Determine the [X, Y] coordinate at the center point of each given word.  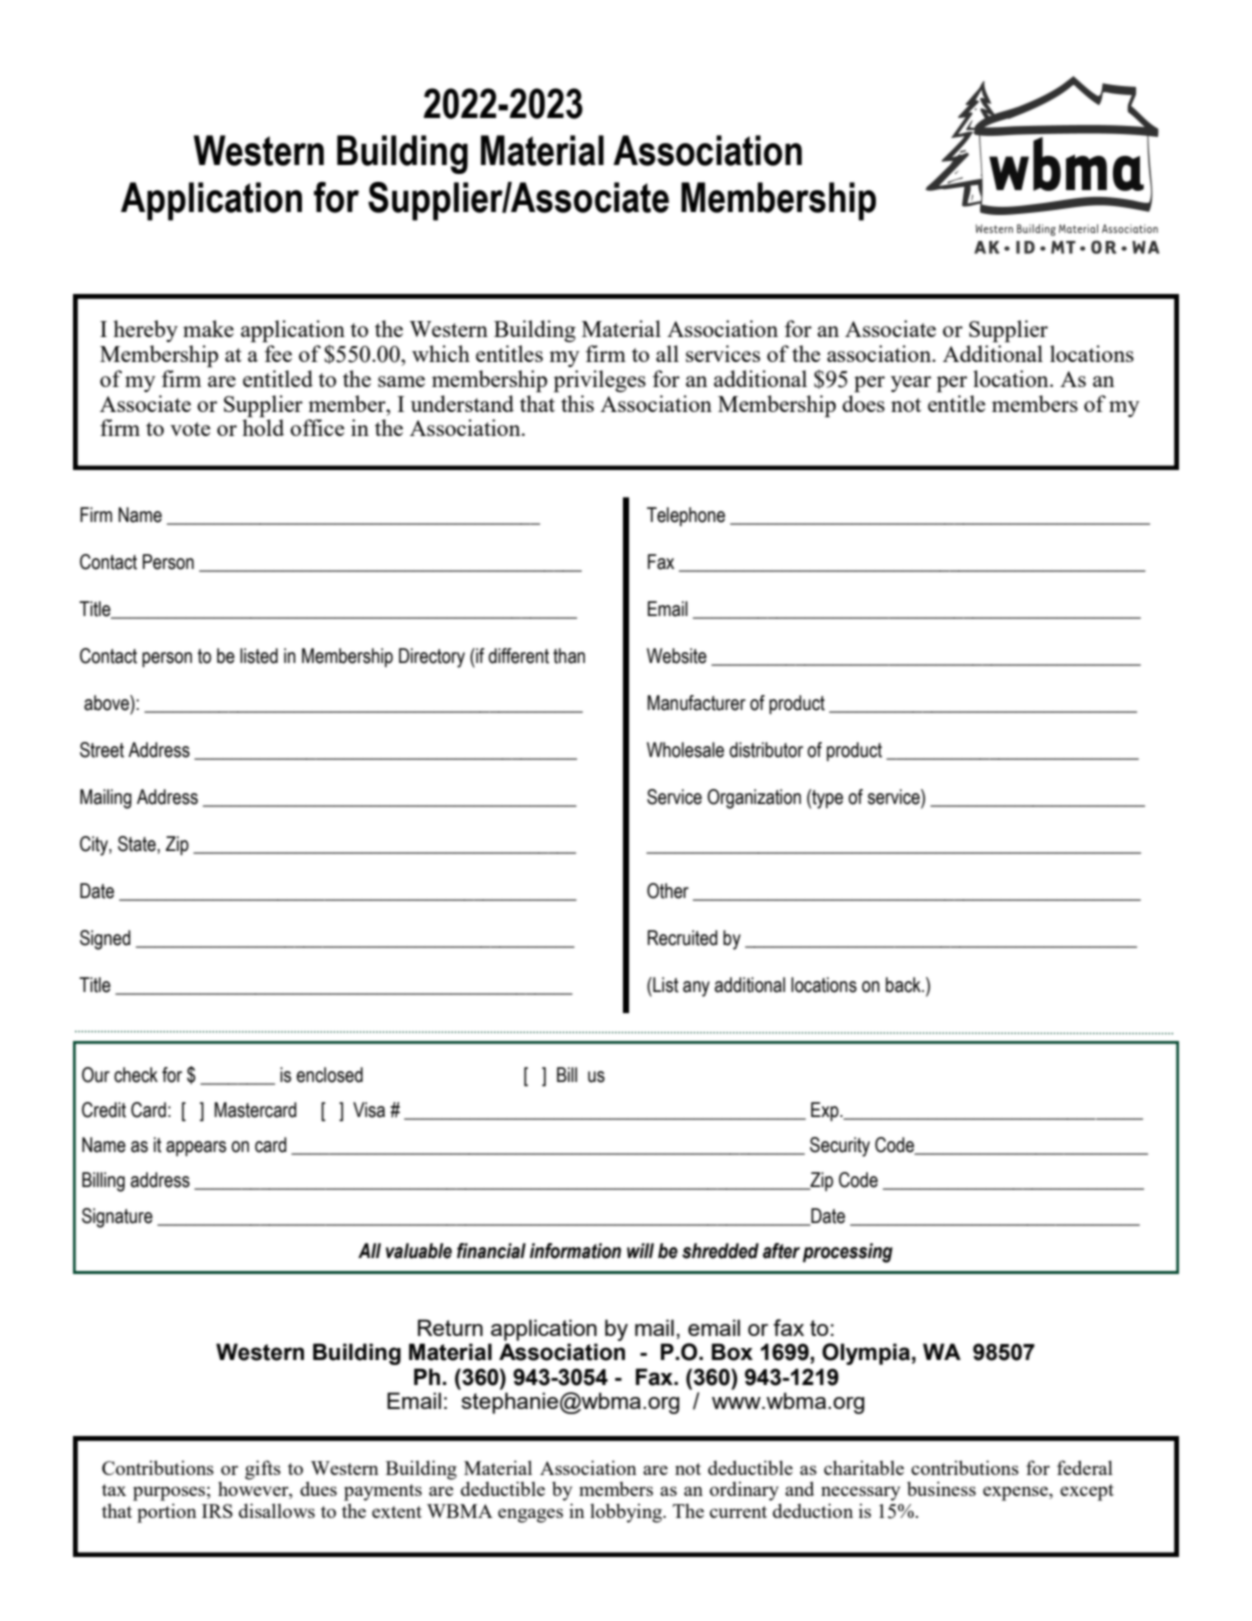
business [941, 1488]
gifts [263, 1470]
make [208, 328]
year [911, 384]
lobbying [627, 1513]
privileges [600, 381]
